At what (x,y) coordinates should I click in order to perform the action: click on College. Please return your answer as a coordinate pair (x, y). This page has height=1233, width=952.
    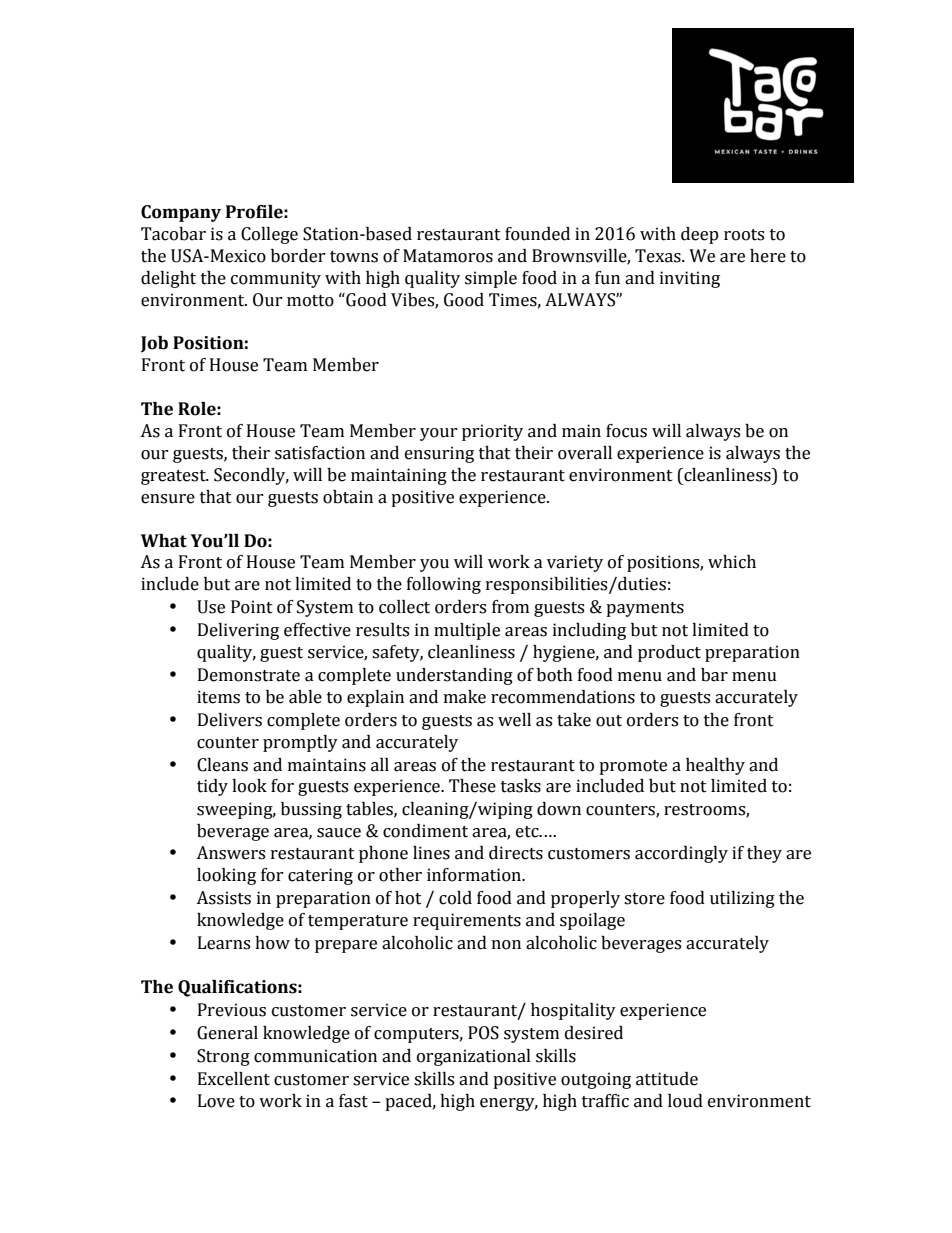
    Looking at the image, I should click on (269, 235).
